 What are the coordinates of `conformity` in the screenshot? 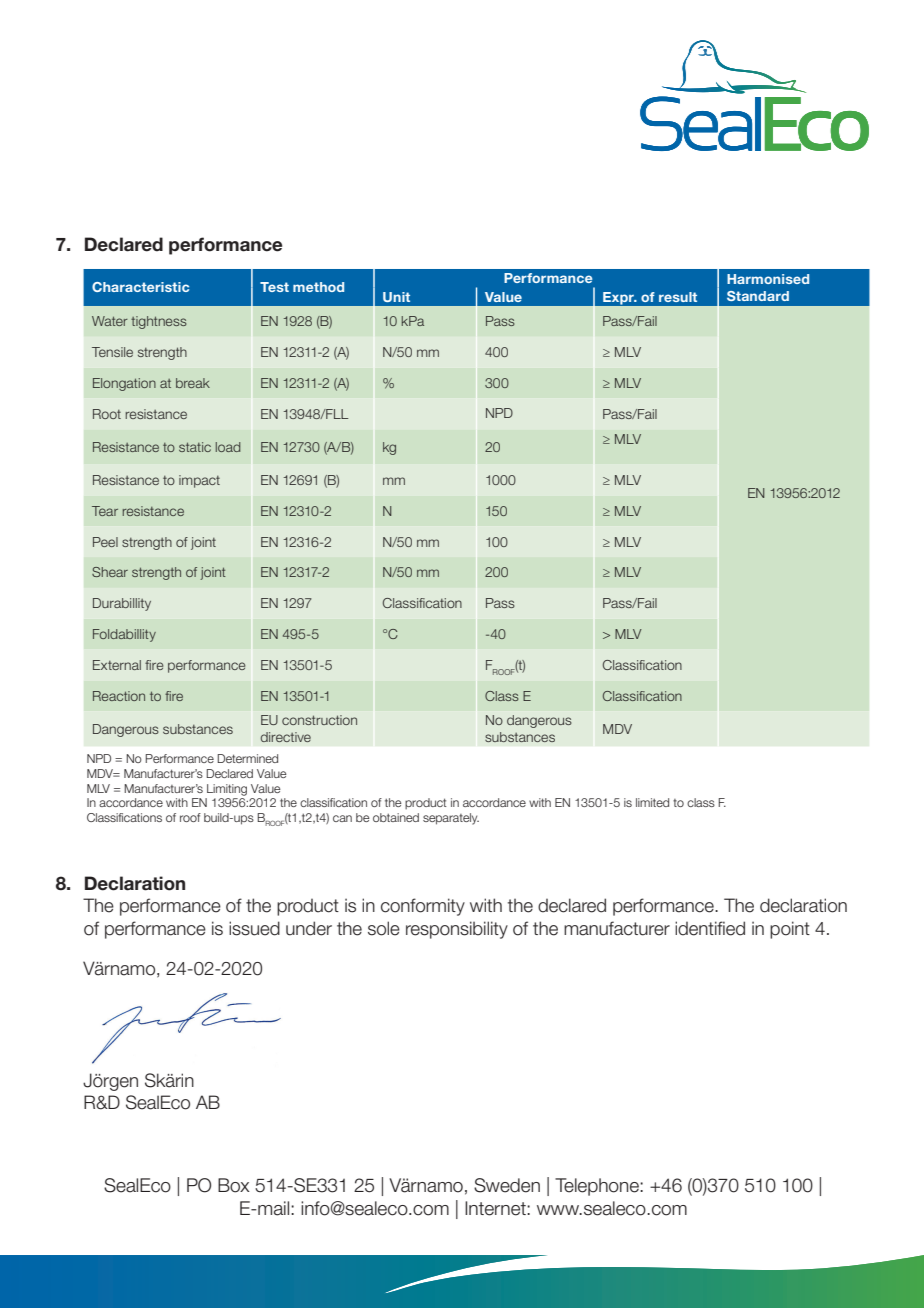 It's located at (423, 907).
